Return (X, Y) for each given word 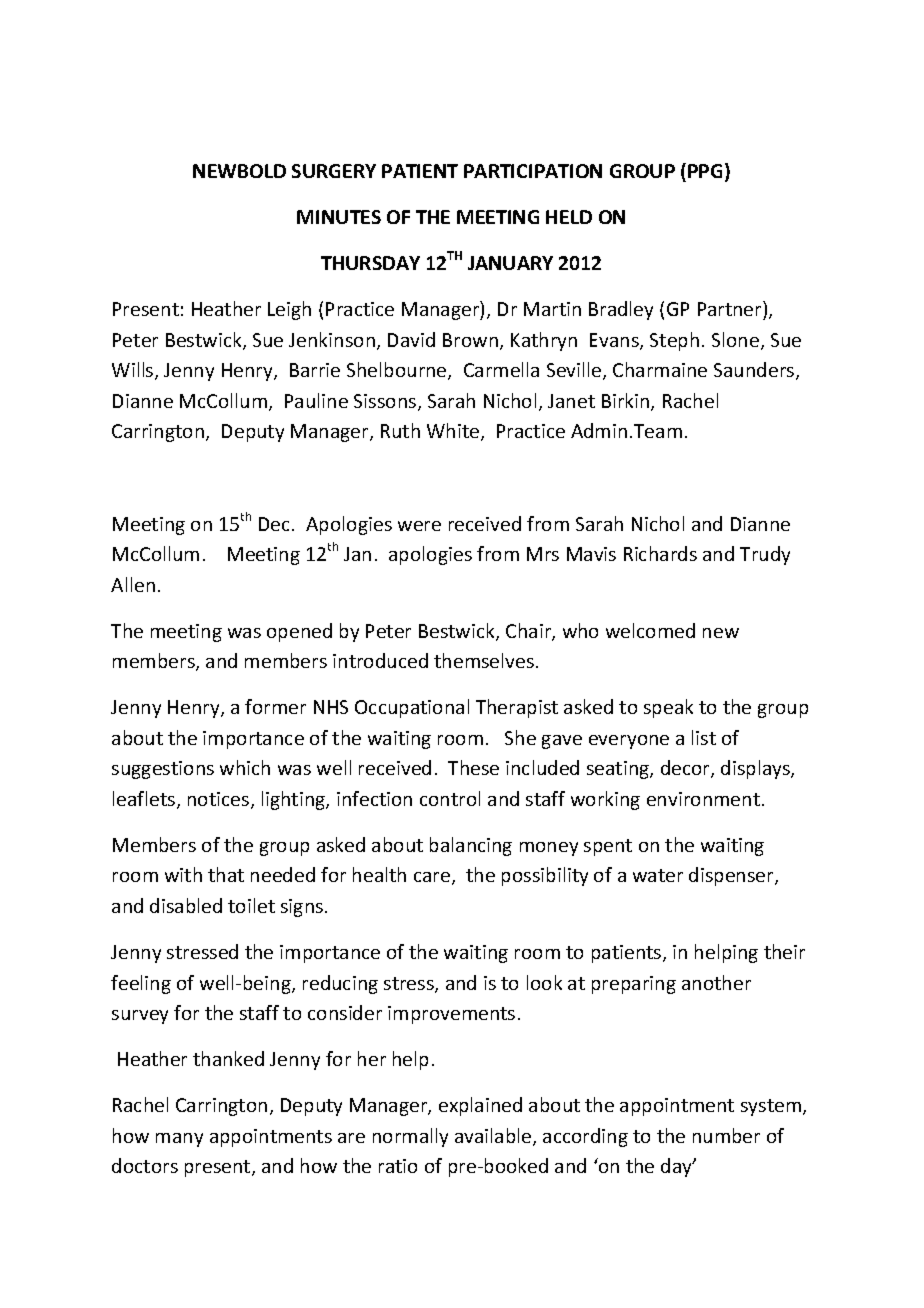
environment (703, 799)
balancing (471, 846)
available (494, 1137)
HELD (569, 217)
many (179, 1140)
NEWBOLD (239, 171)
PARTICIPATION (533, 171)
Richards (660, 553)
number (726, 1135)
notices (220, 800)
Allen (133, 584)
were (419, 526)
